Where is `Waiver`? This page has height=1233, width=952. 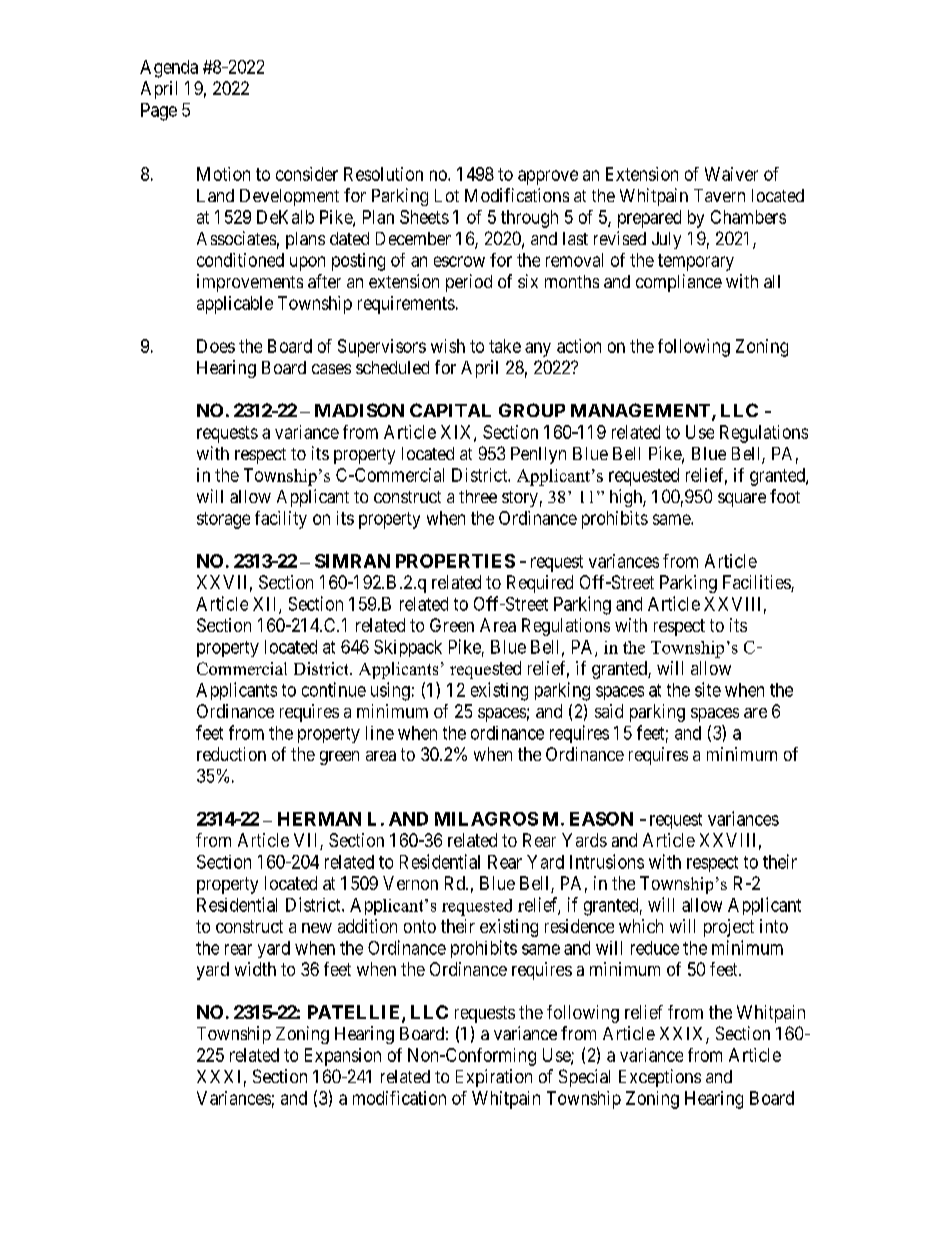
Waiver is located at coordinates (731, 174).
